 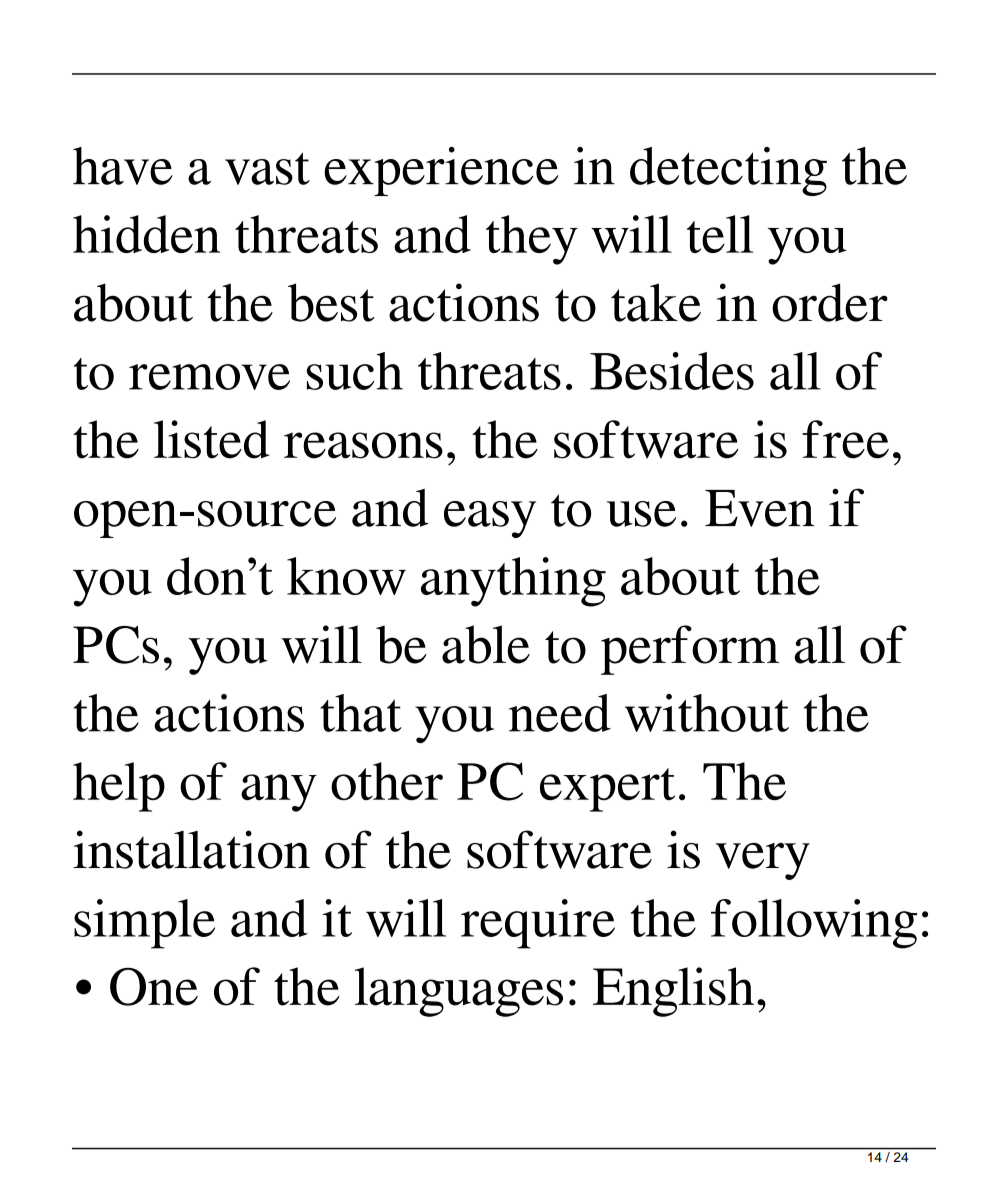 What do you see at coordinates (759, 508) in the document?
I see `Even` at bounding box center [759, 508].
